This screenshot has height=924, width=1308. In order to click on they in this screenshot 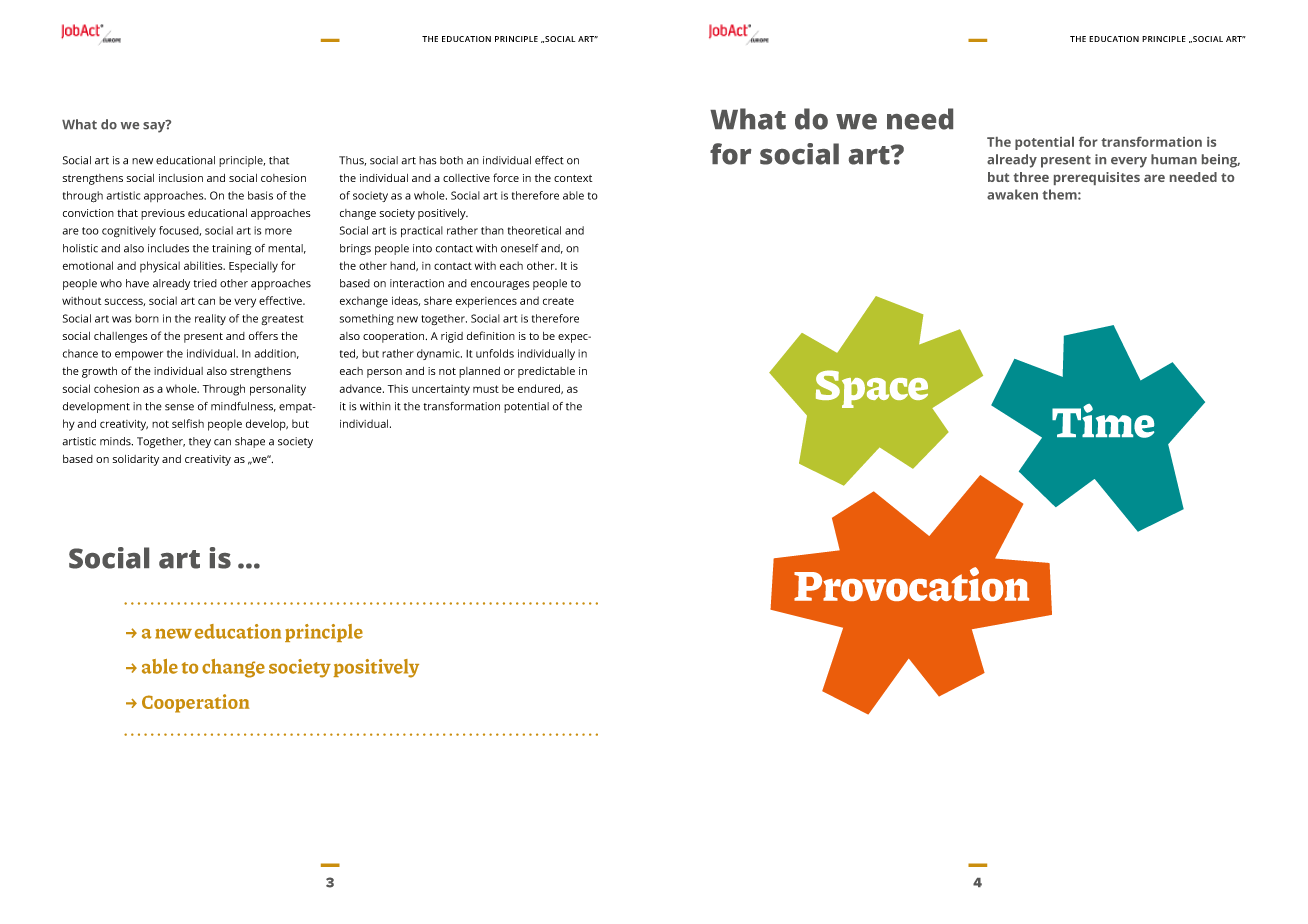, I will do `click(200, 442)`.
